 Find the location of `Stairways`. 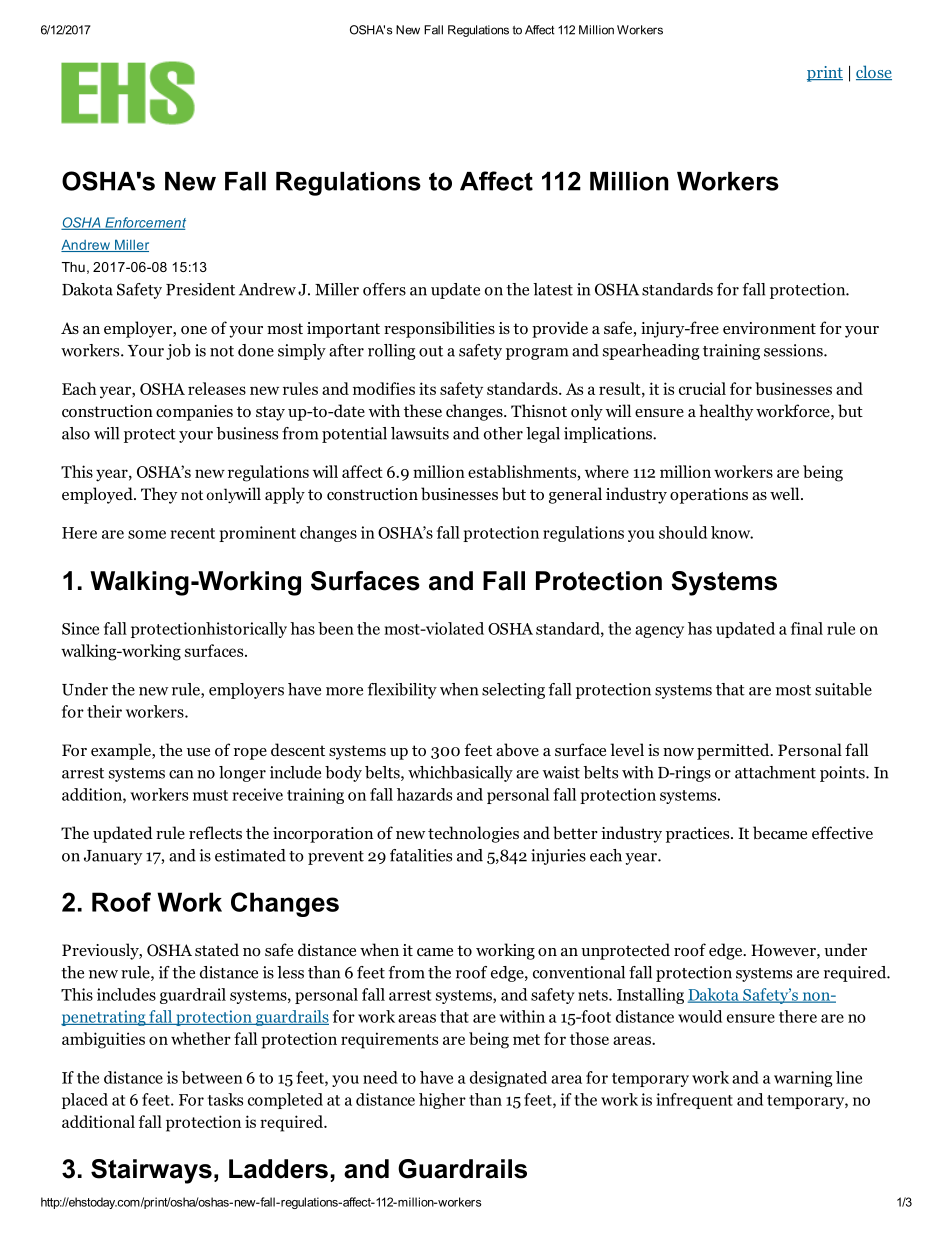

Stairways is located at coordinates (151, 1171).
